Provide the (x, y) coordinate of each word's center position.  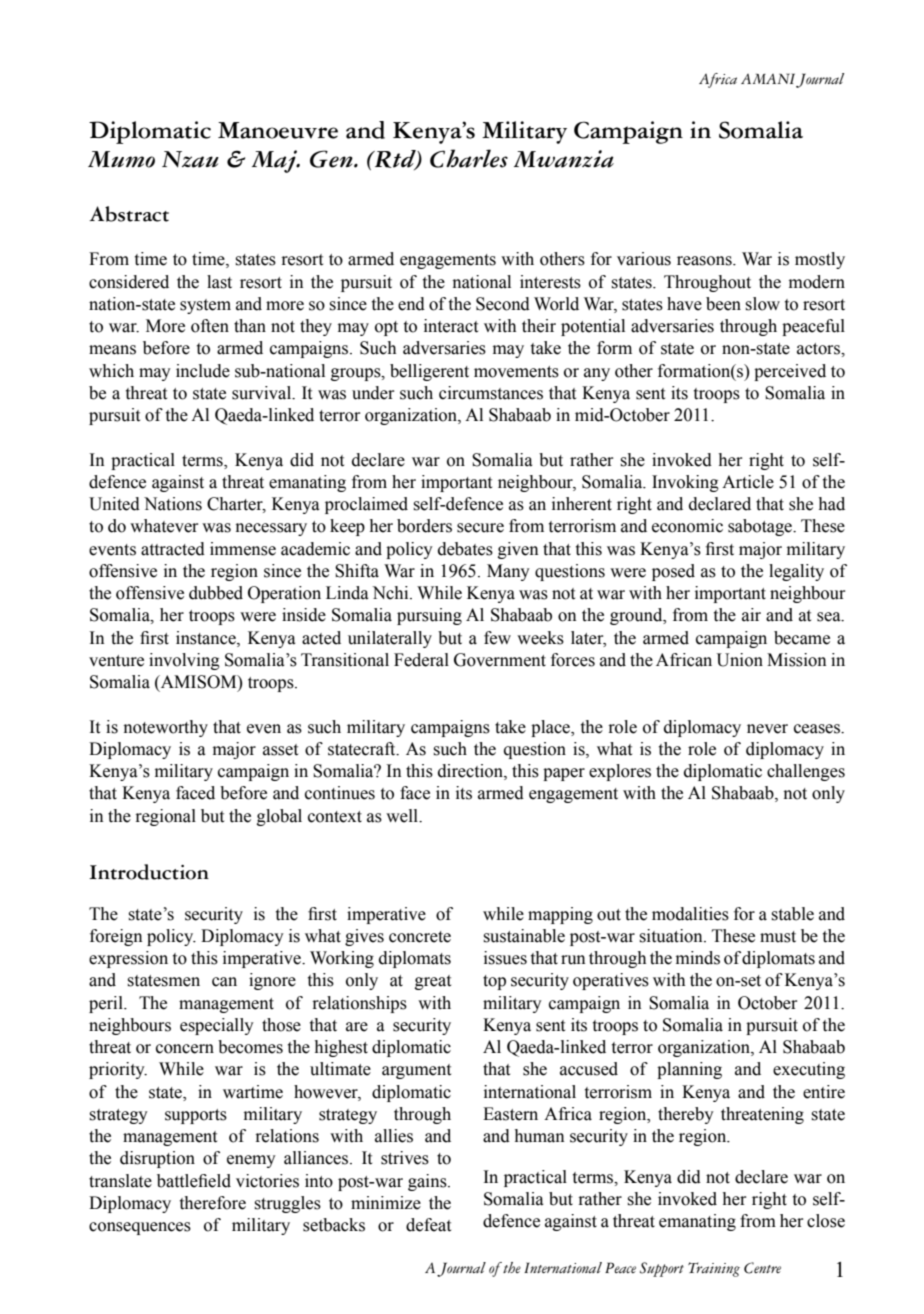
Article (748, 482)
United (114, 504)
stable (793, 914)
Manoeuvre (278, 130)
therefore (213, 1203)
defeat (428, 1225)
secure (480, 528)
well (403, 816)
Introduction (149, 872)
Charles (469, 158)
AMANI (768, 78)
